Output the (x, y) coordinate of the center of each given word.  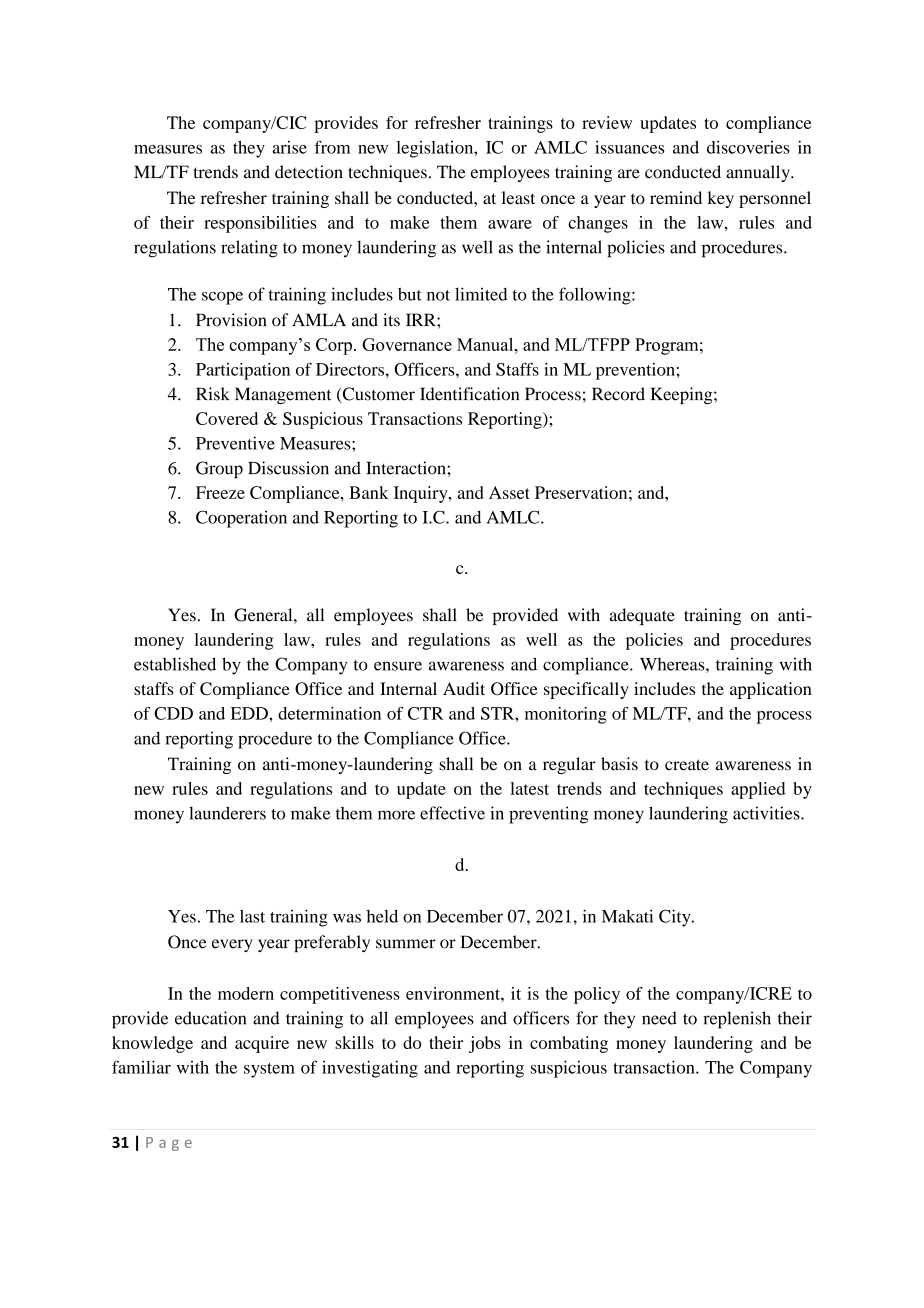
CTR (426, 713)
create (687, 765)
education (210, 1018)
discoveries (748, 147)
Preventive (235, 443)
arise (289, 147)
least (518, 197)
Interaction (407, 468)
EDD (250, 713)
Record (618, 394)
